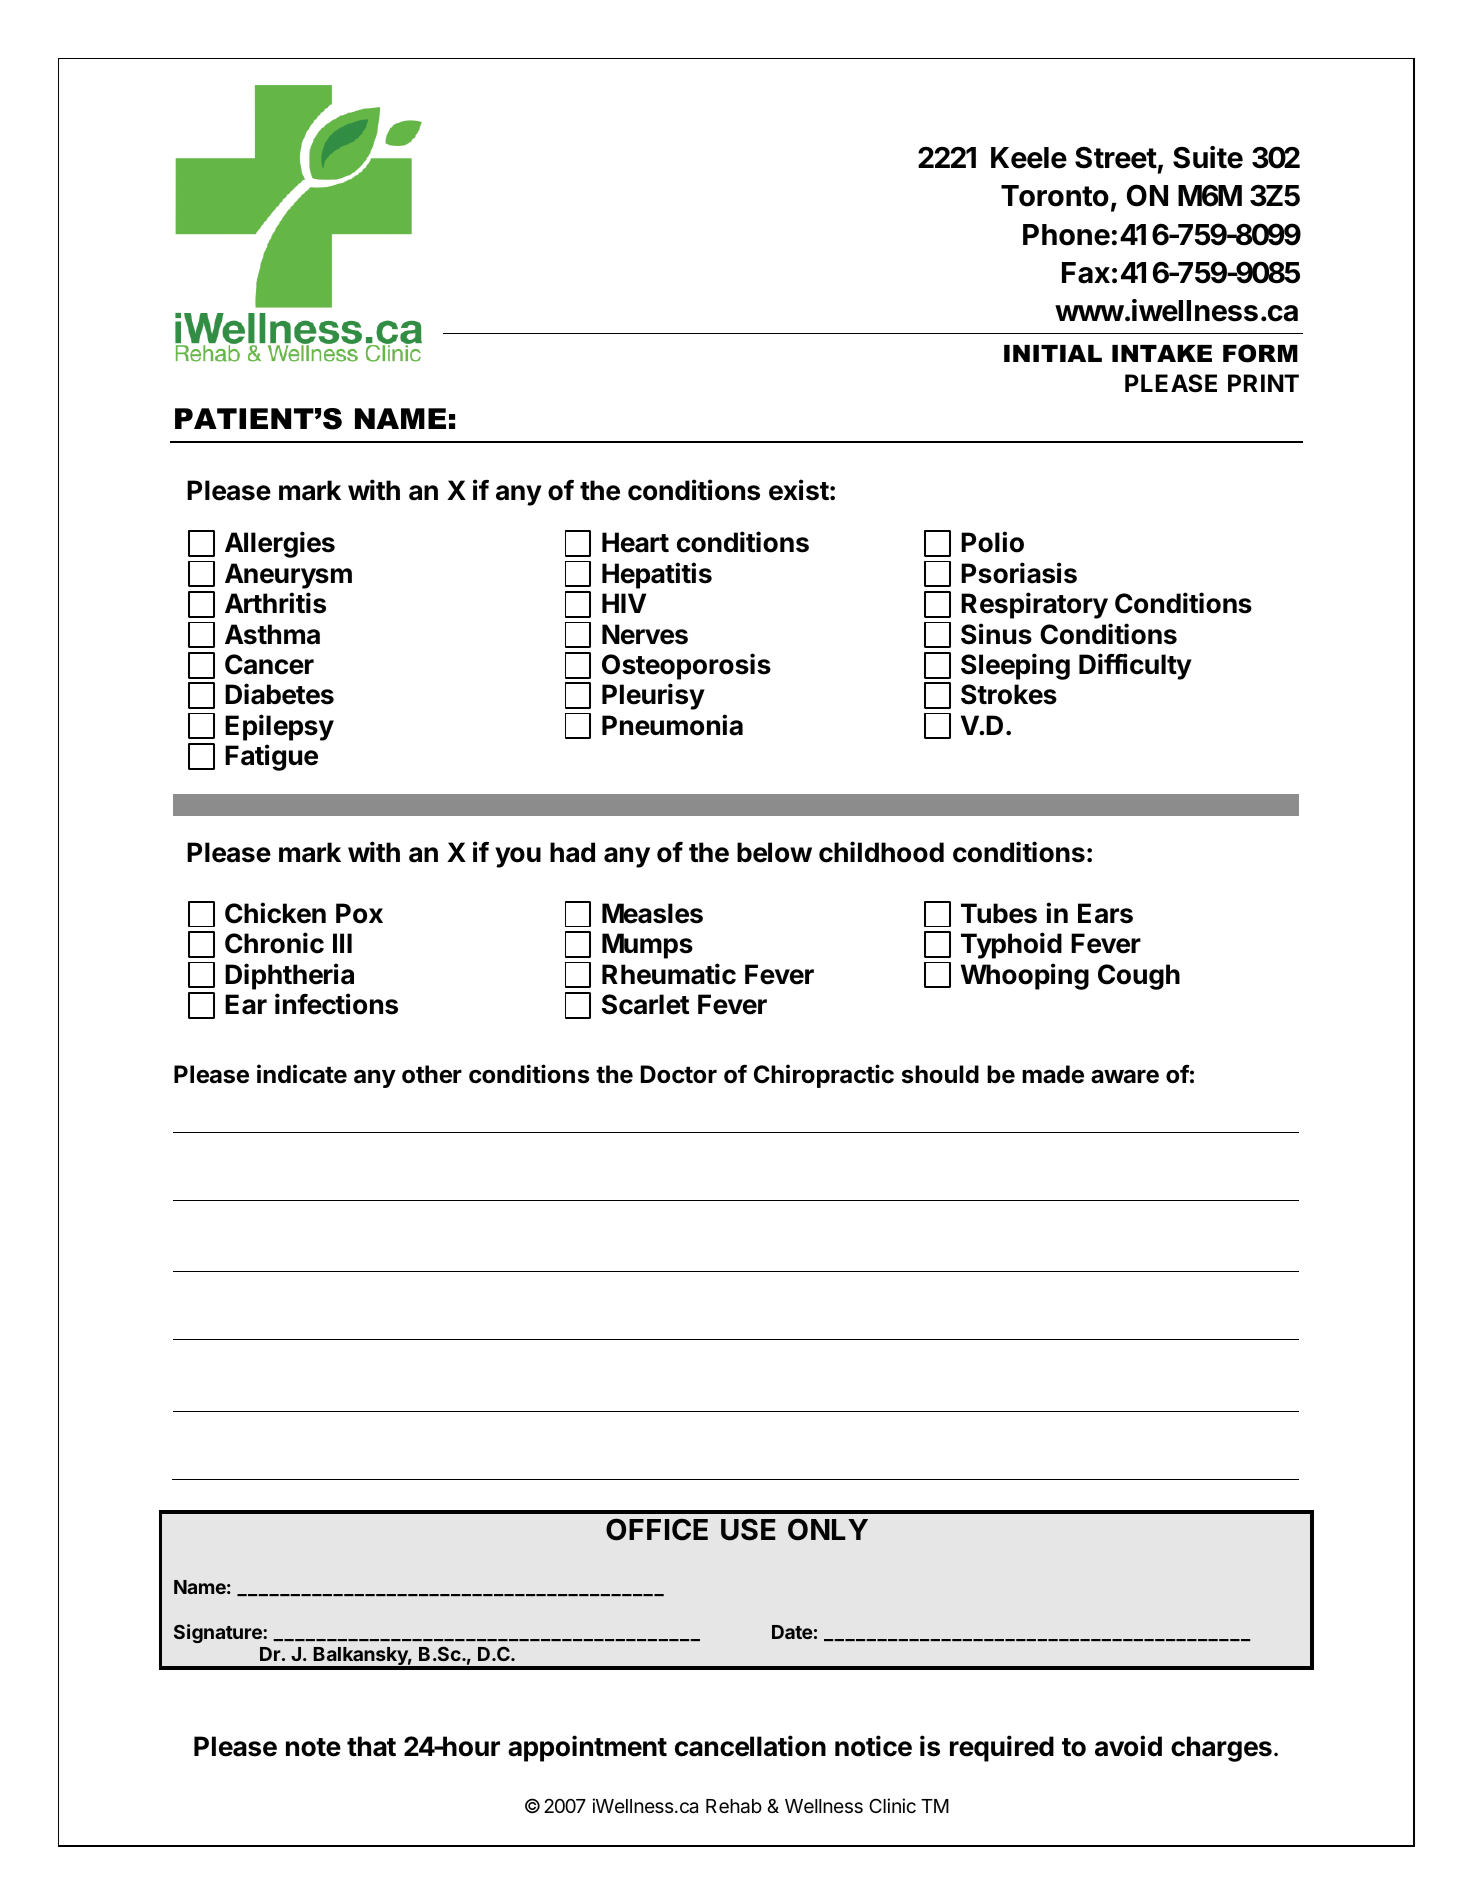  What do you see at coordinates (748, 1529) in the screenshot?
I see `USE` at bounding box center [748, 1529].
